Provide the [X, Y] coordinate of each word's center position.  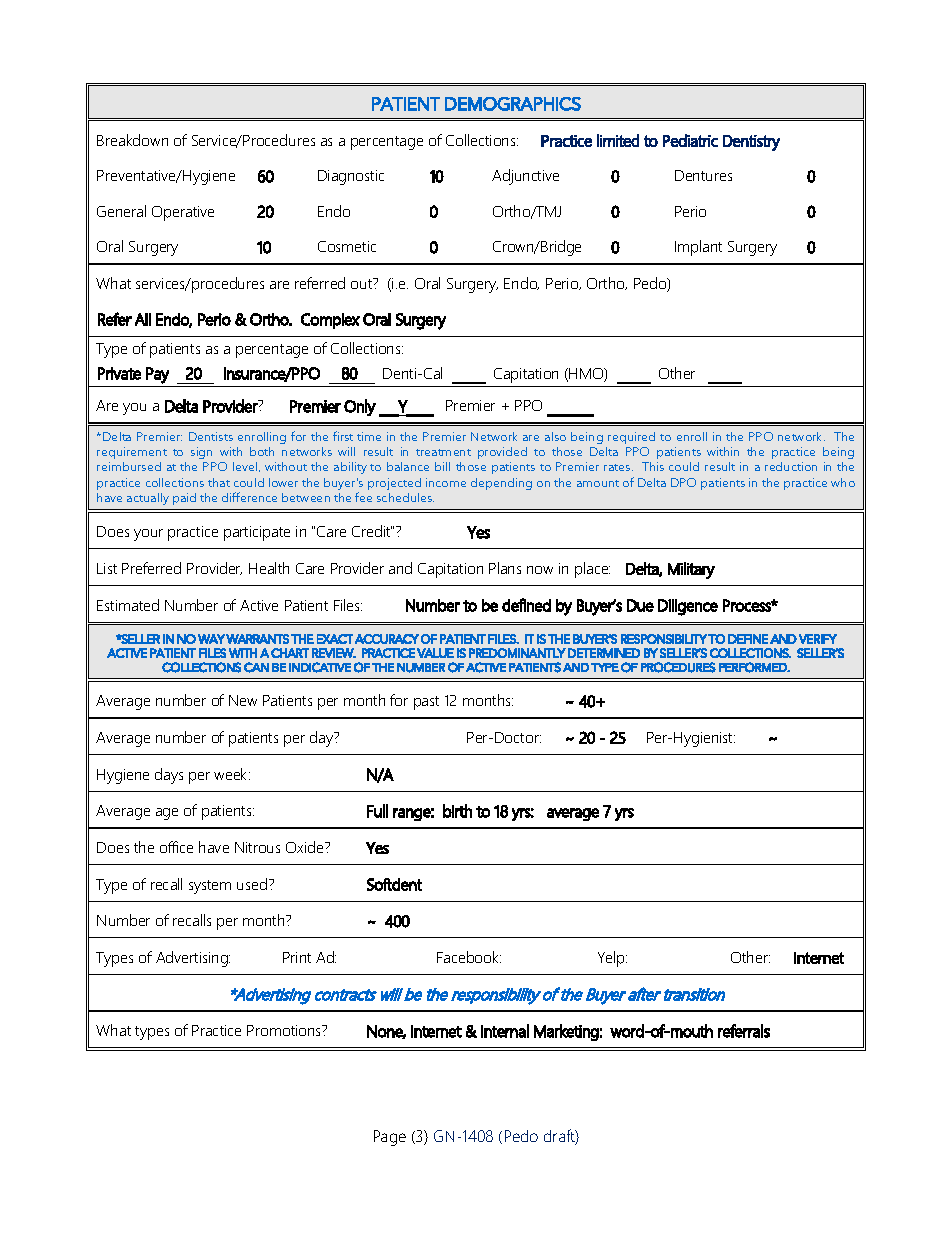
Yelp [612, 959]
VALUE [435, 653]
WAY [211, 639]
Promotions [285, 1030]
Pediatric [690, 140]
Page [390, 1138]
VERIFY [818, 639]
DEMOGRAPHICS [513, 104]
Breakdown [132, 140]
